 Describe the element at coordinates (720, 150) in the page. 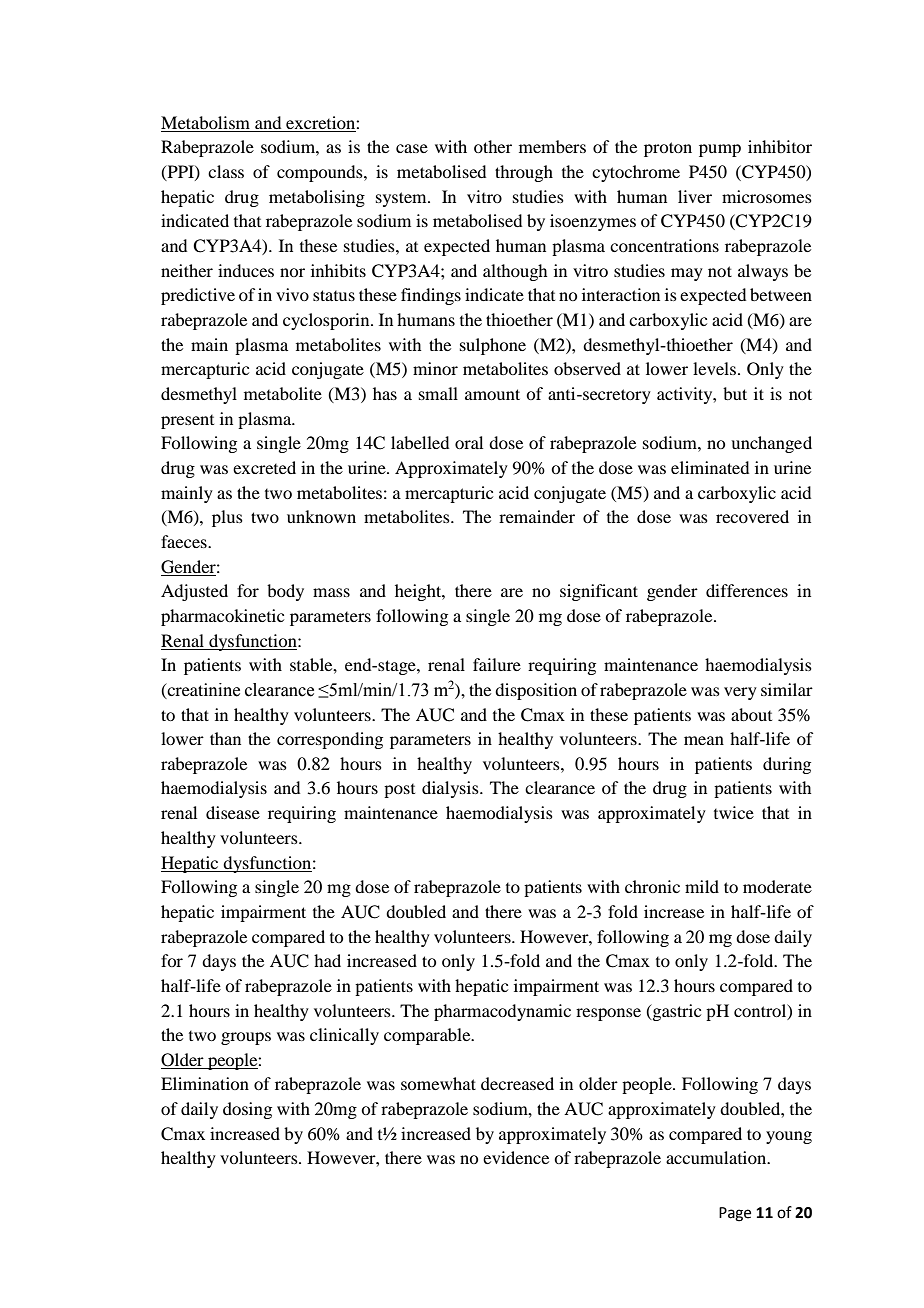

I see `pump` at that location.
